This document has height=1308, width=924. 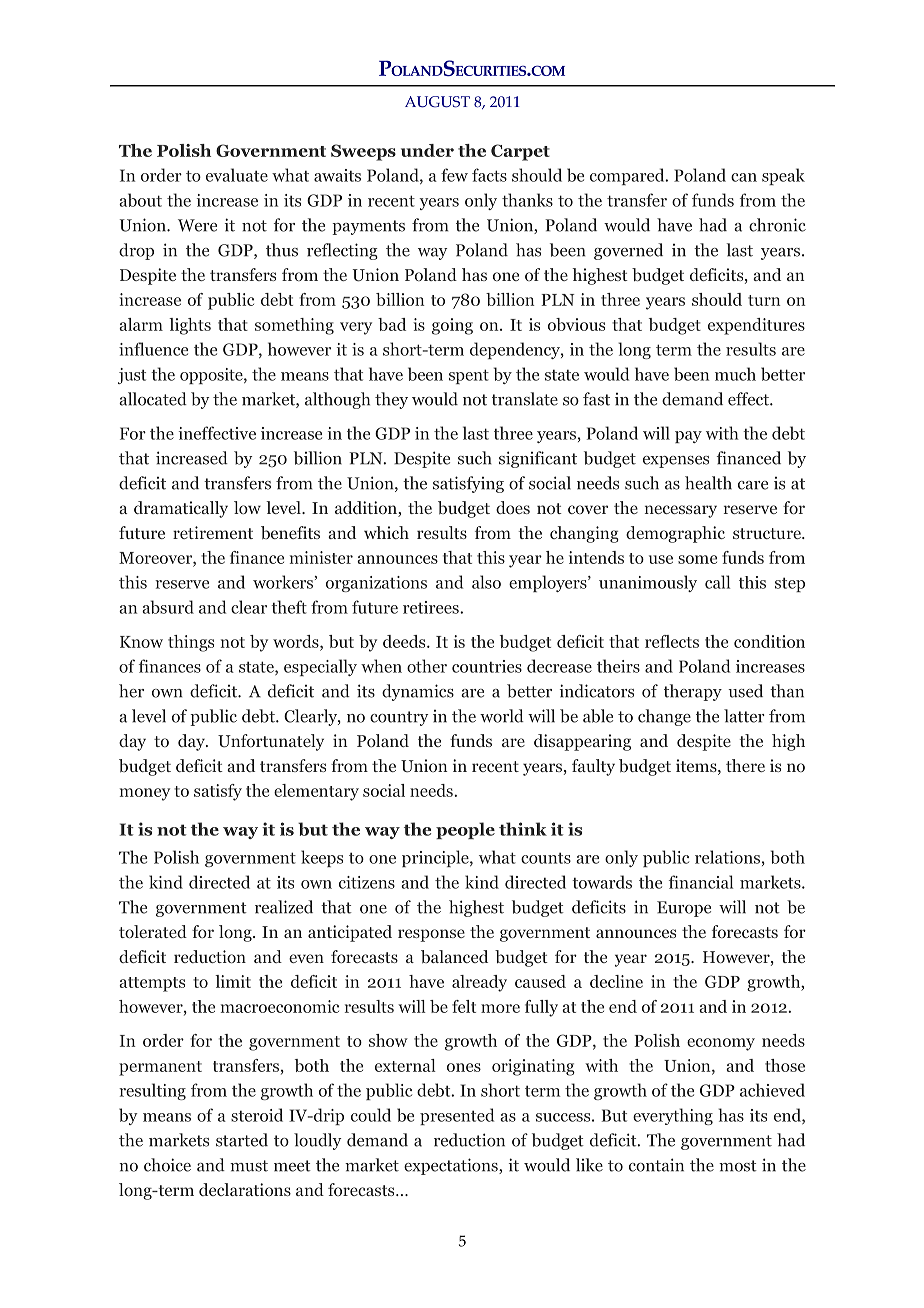 What do you see at coordinates (237, 175) in the document?
I see `evaluate` at bounding box center [237, 175].
